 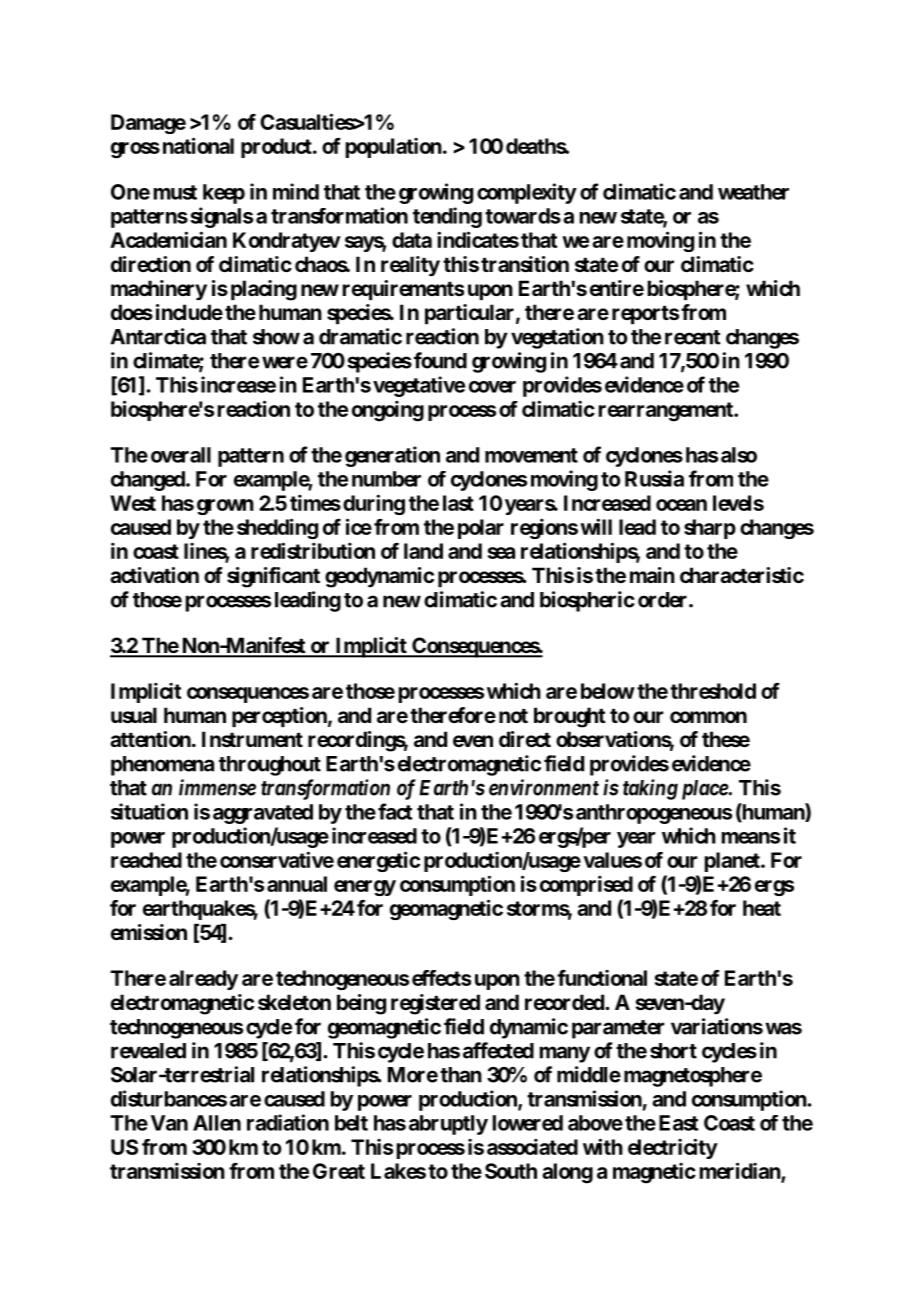 What do you see at coordinates (762, 908) in the image?
I see `heat` at bounding box center [762, 908].
